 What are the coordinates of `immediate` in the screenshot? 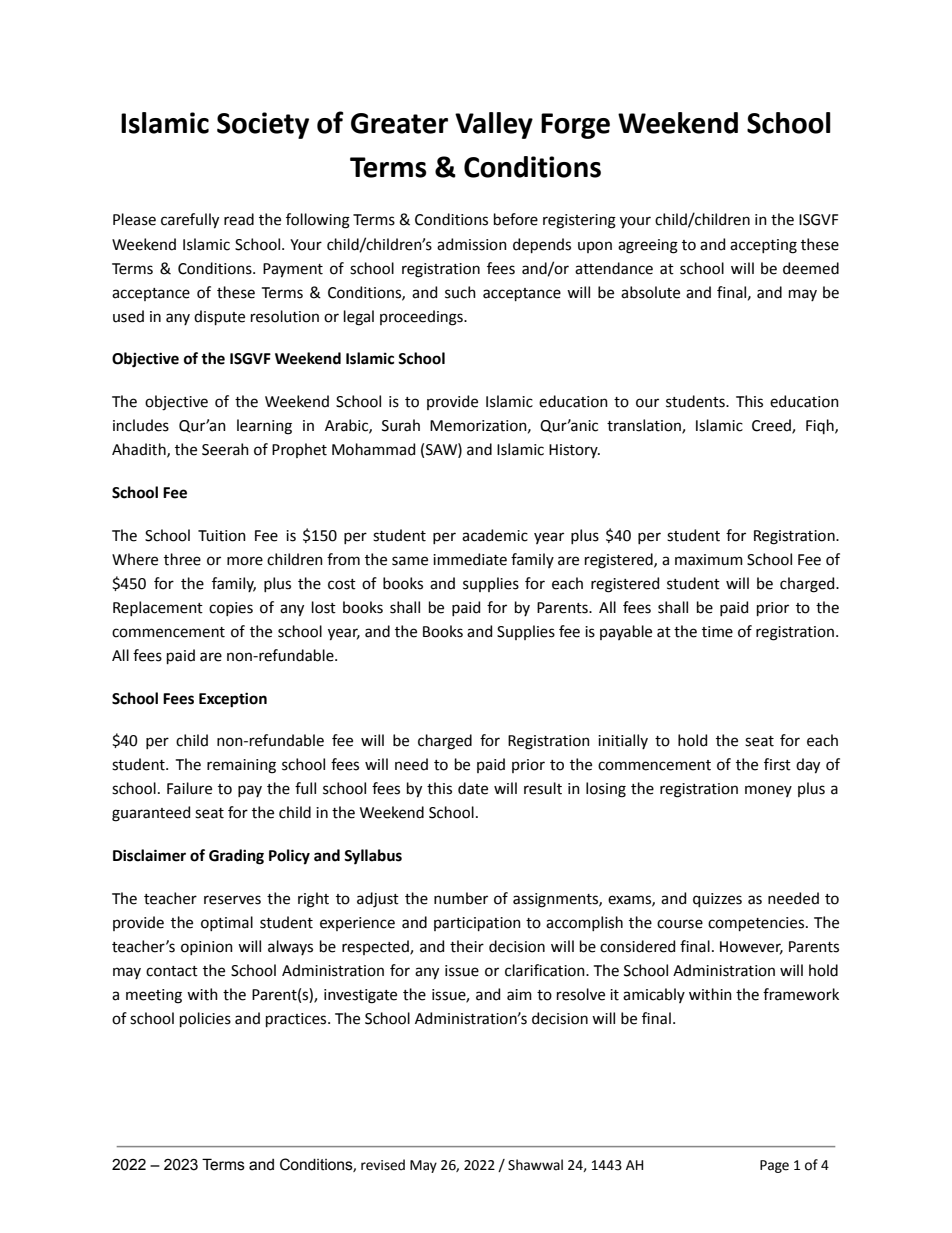 It's located at (470, 559).
